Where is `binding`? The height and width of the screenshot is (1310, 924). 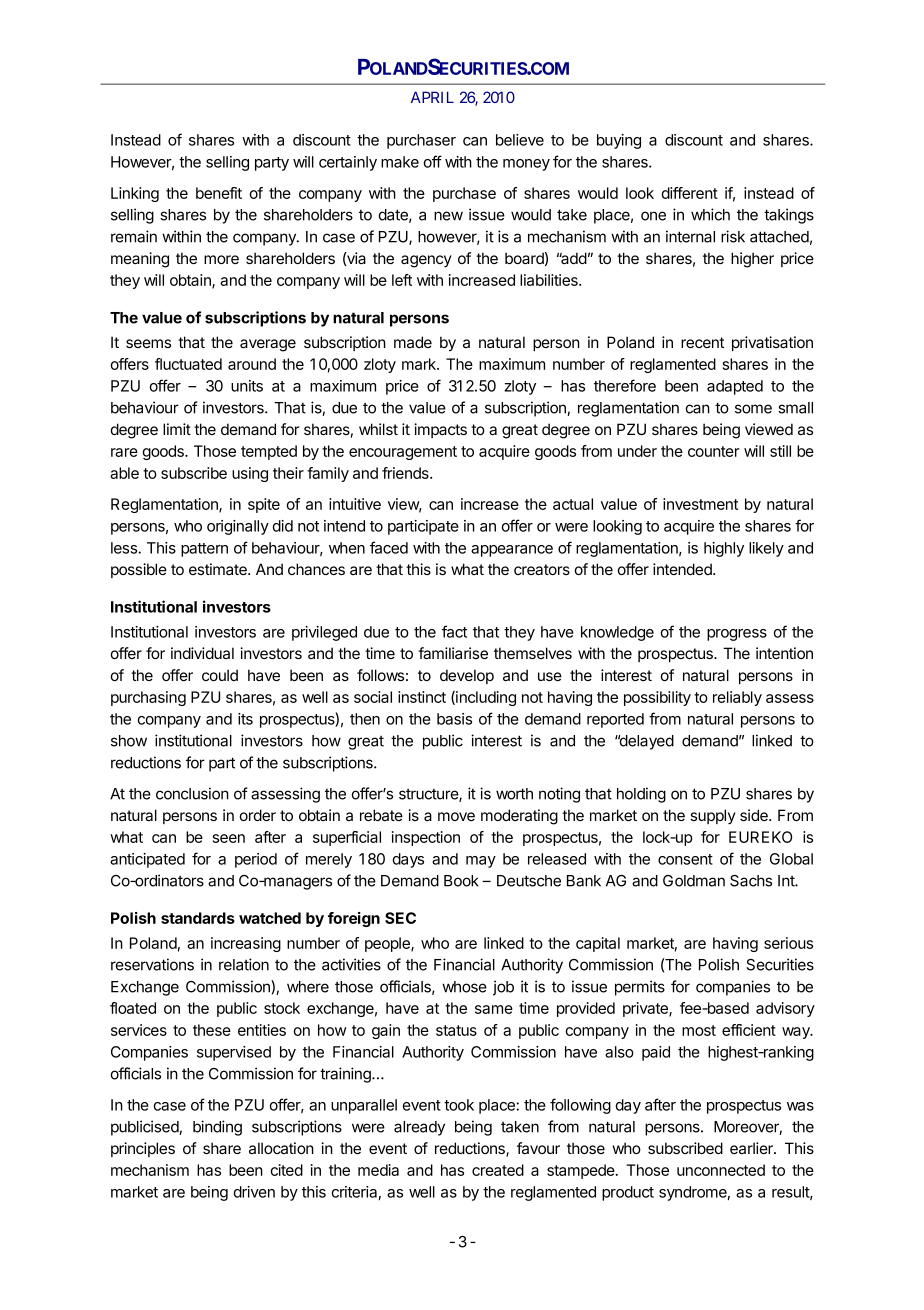
binding is located at coordinates (217, 1128).
